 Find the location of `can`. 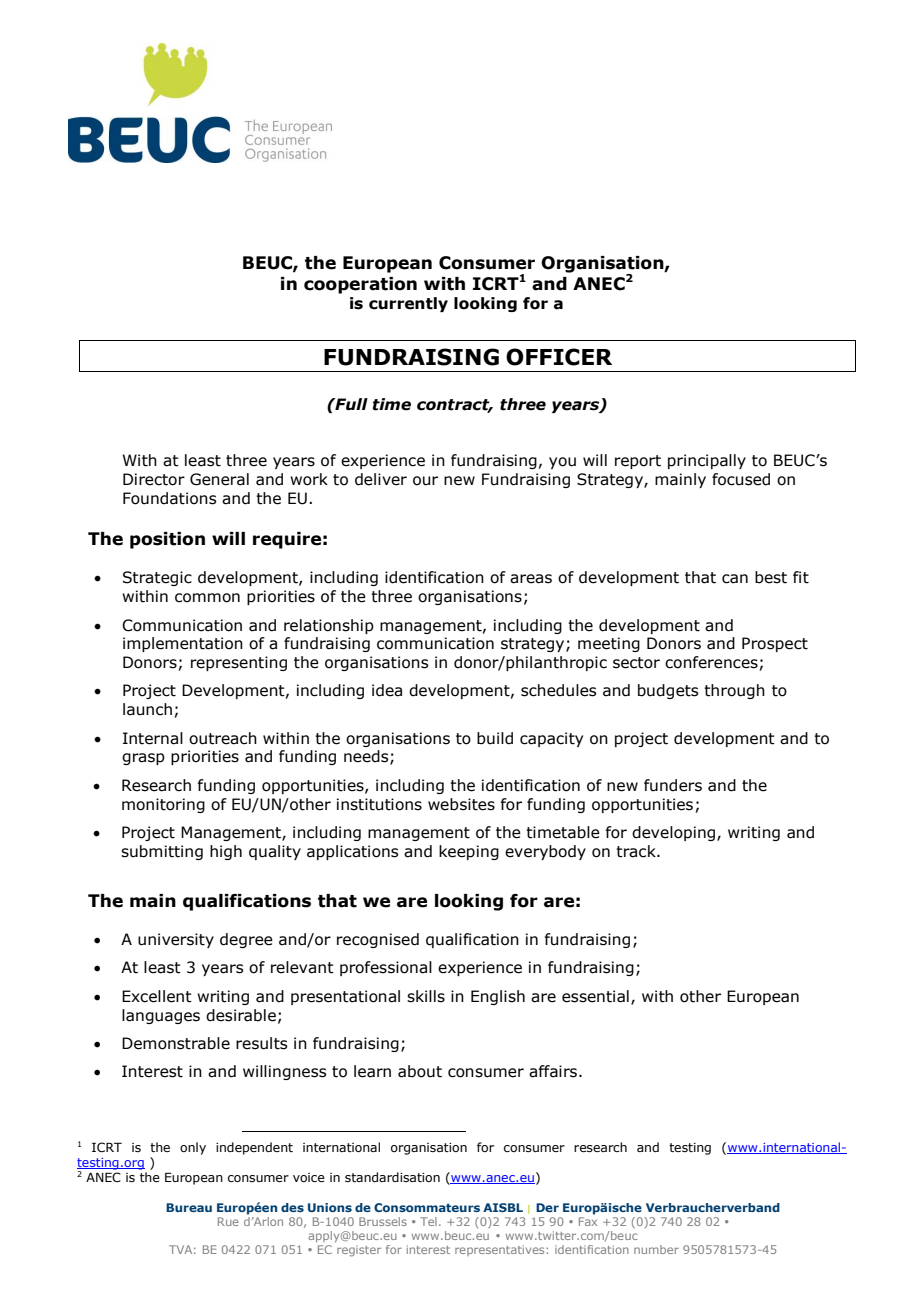

can is located at coordinates (735, 579).
